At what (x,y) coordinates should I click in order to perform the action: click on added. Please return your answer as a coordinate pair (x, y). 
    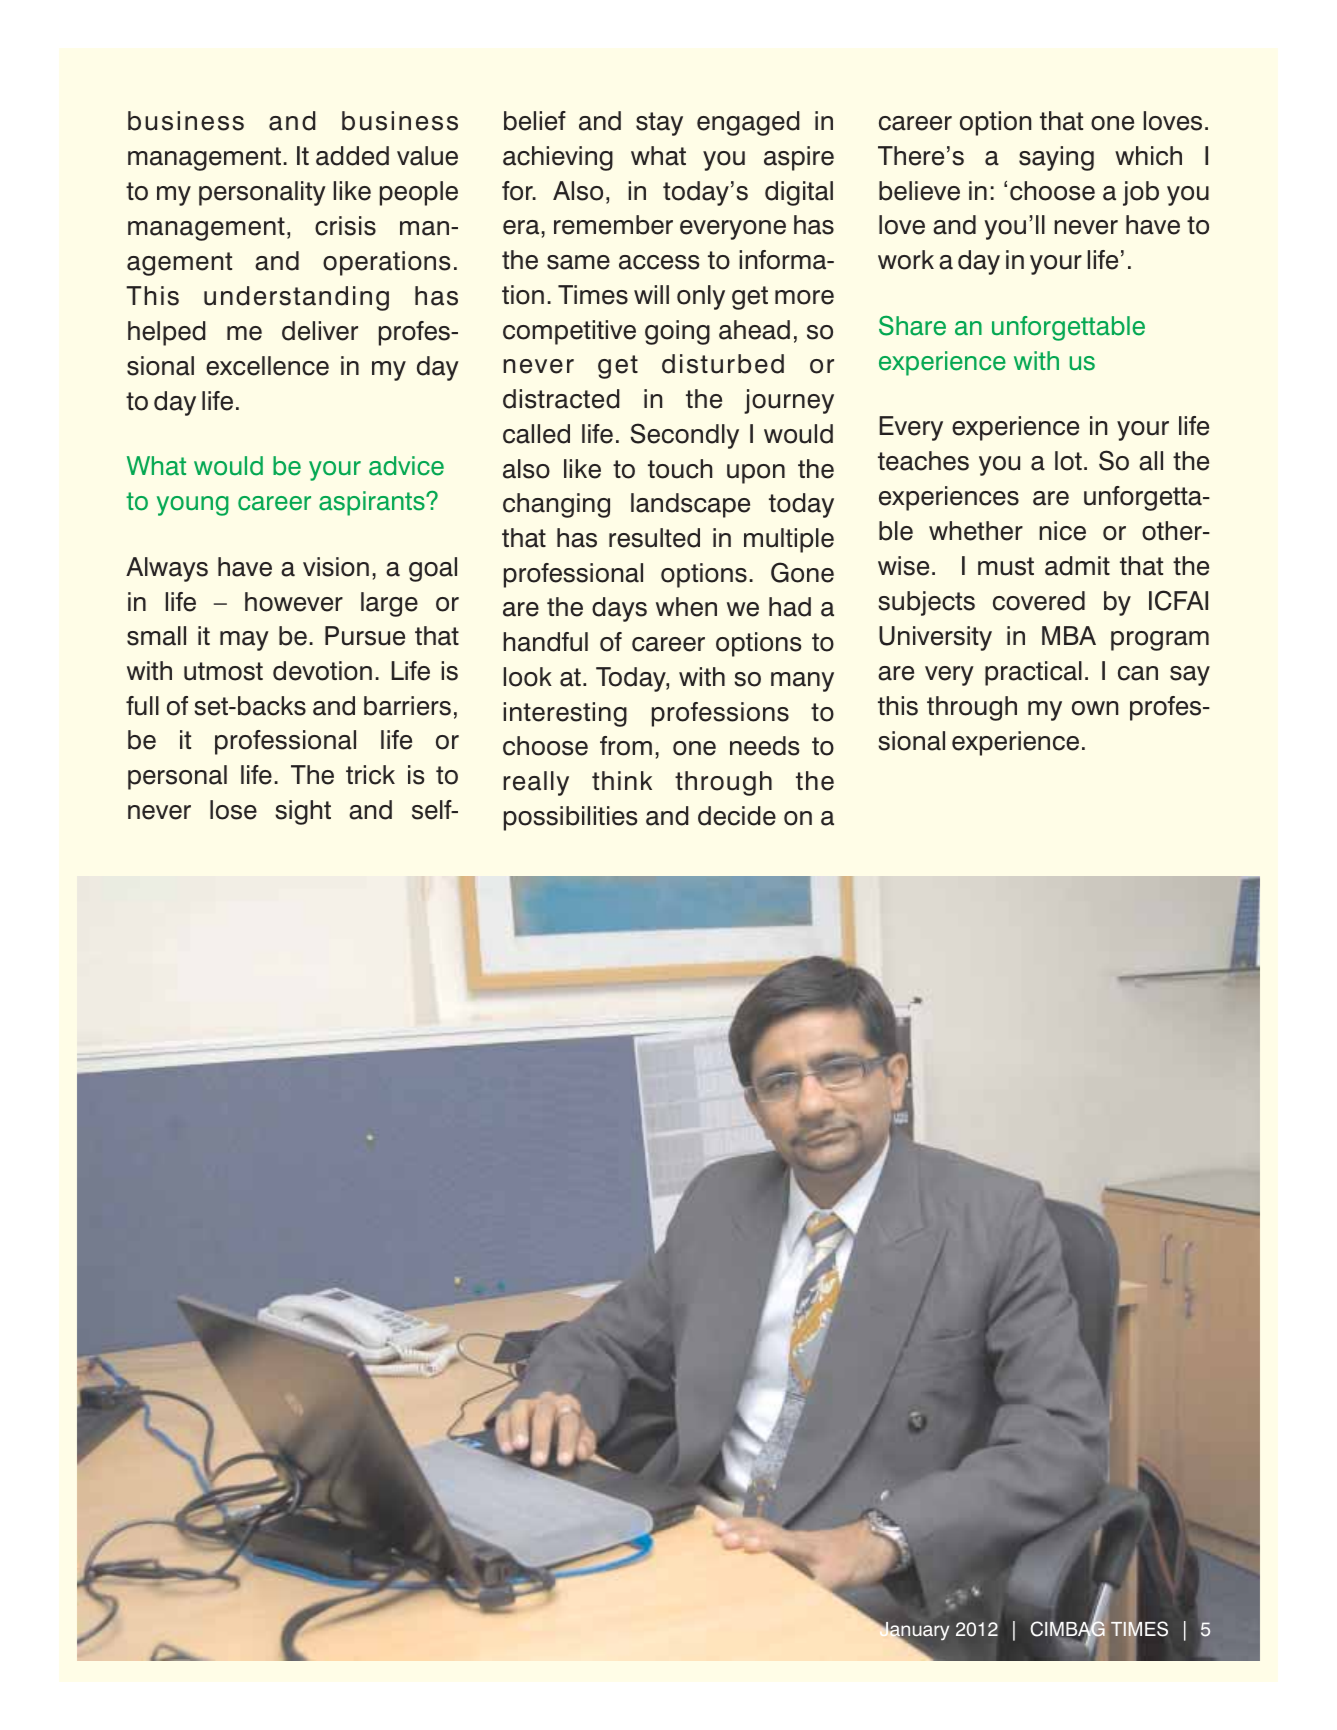
    Looking at the image, I should click on (352, 156).
